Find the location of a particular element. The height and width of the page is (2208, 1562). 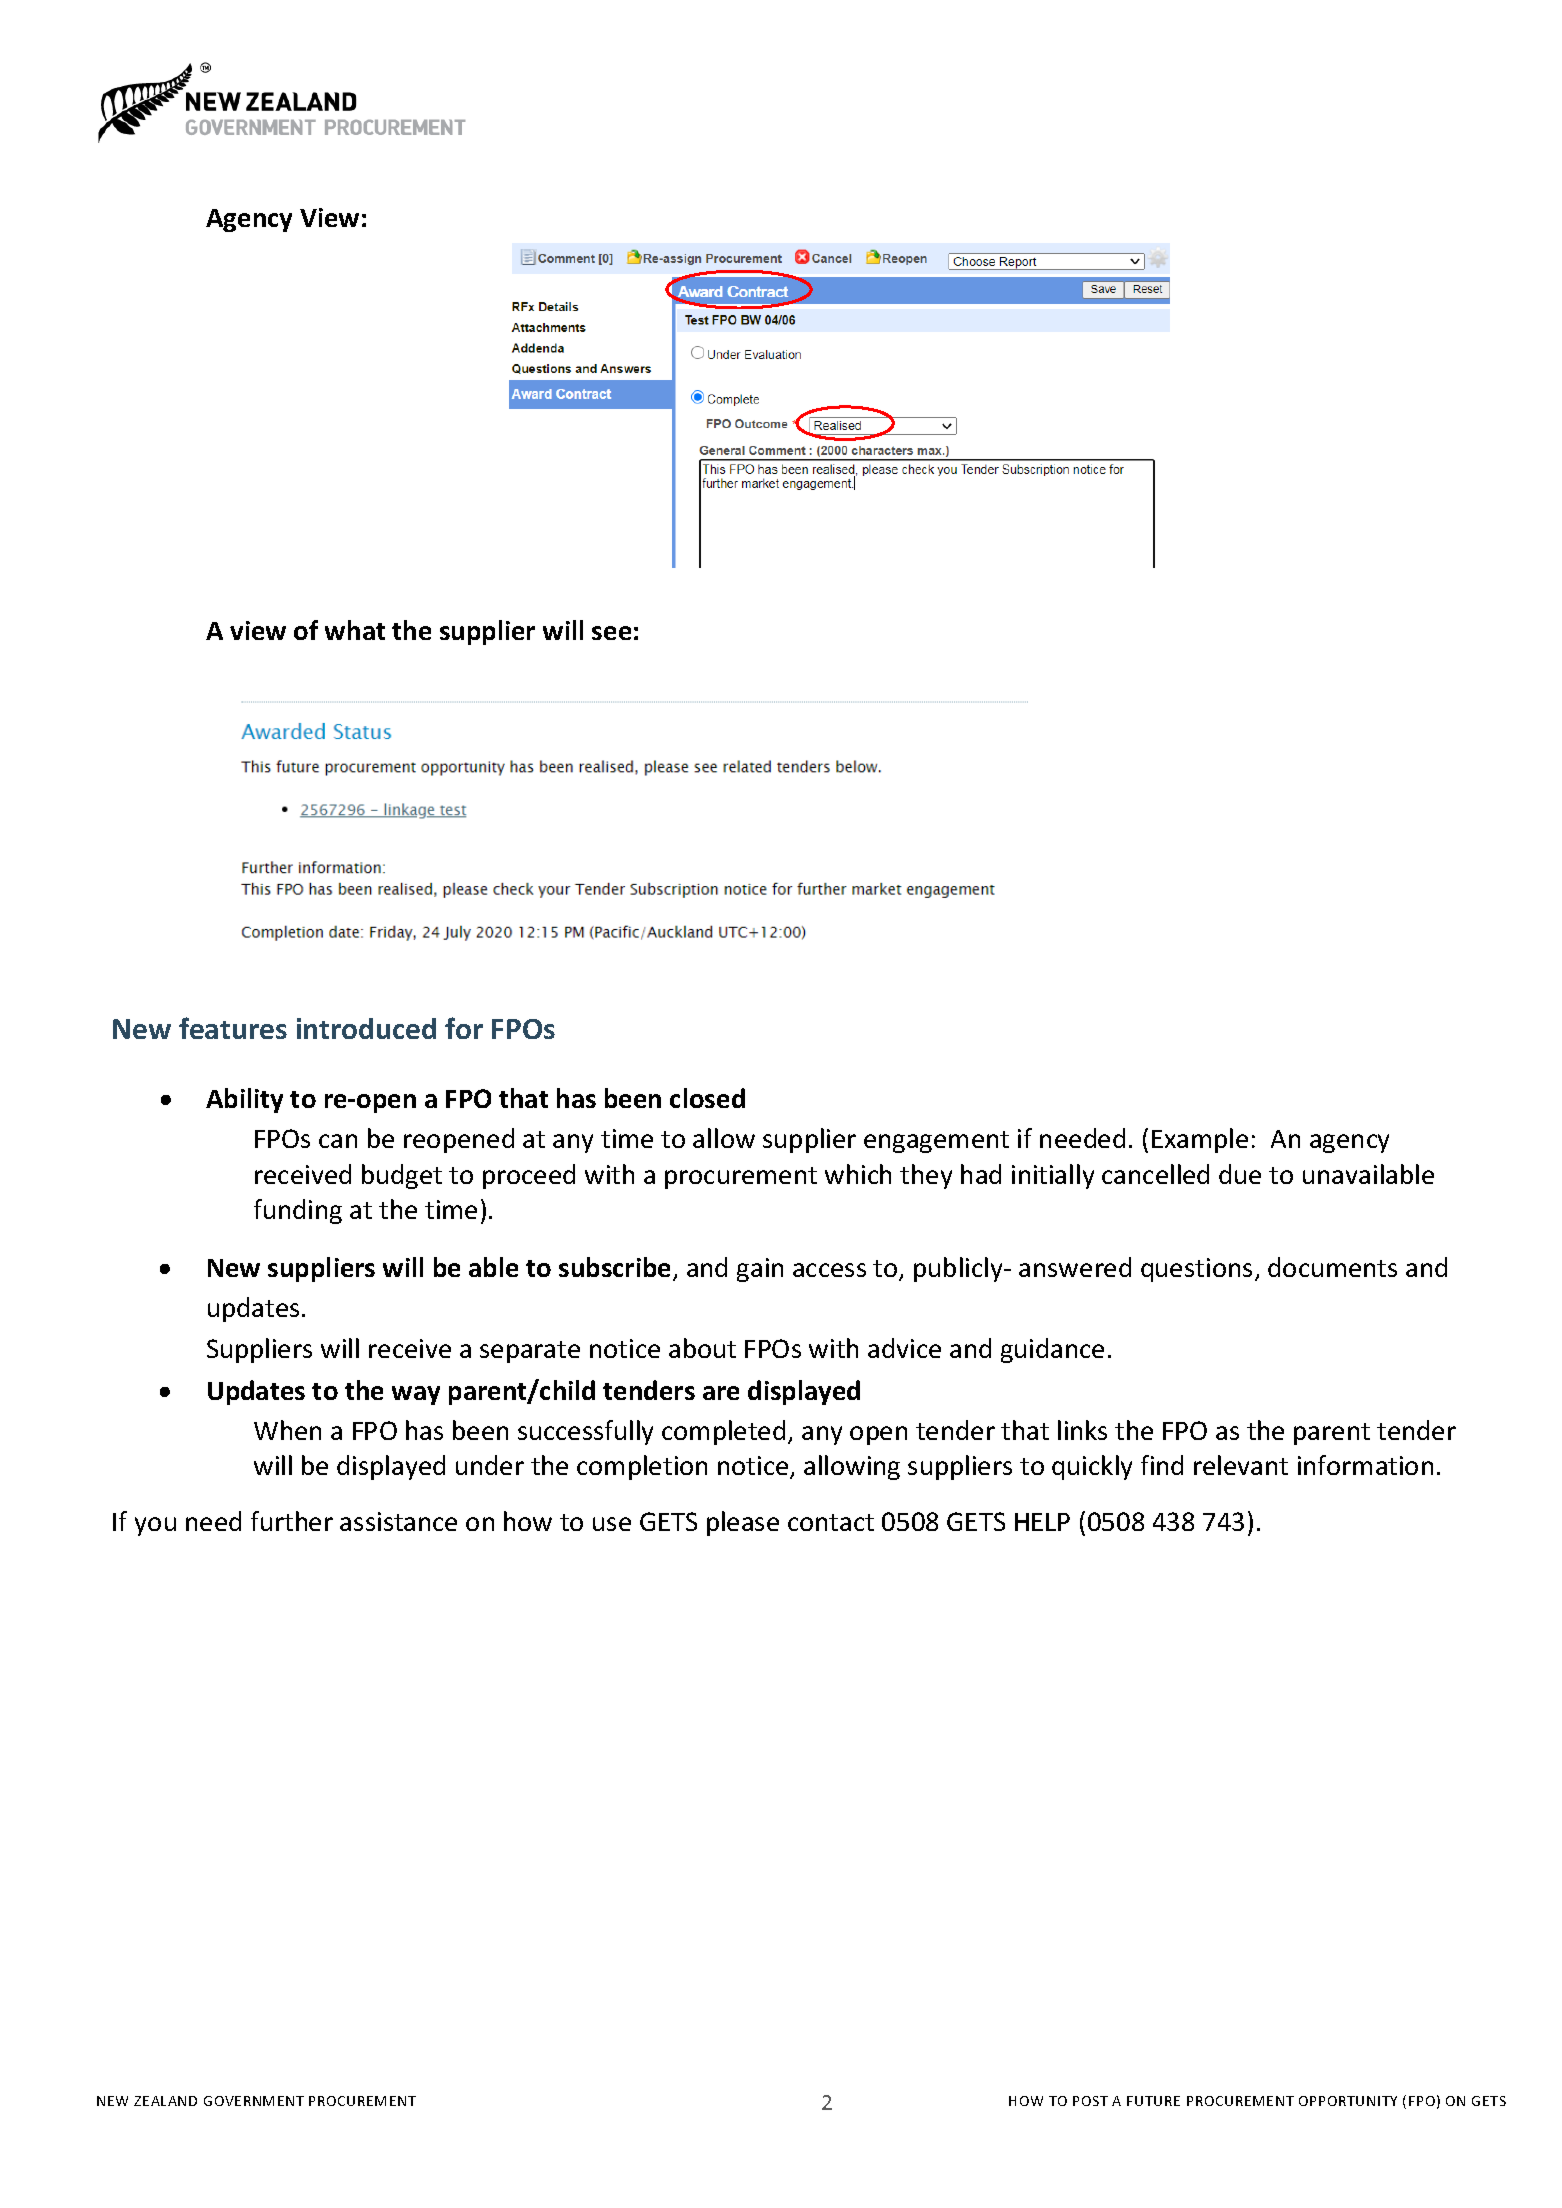

due is located at coordinates (1240, 1174).
